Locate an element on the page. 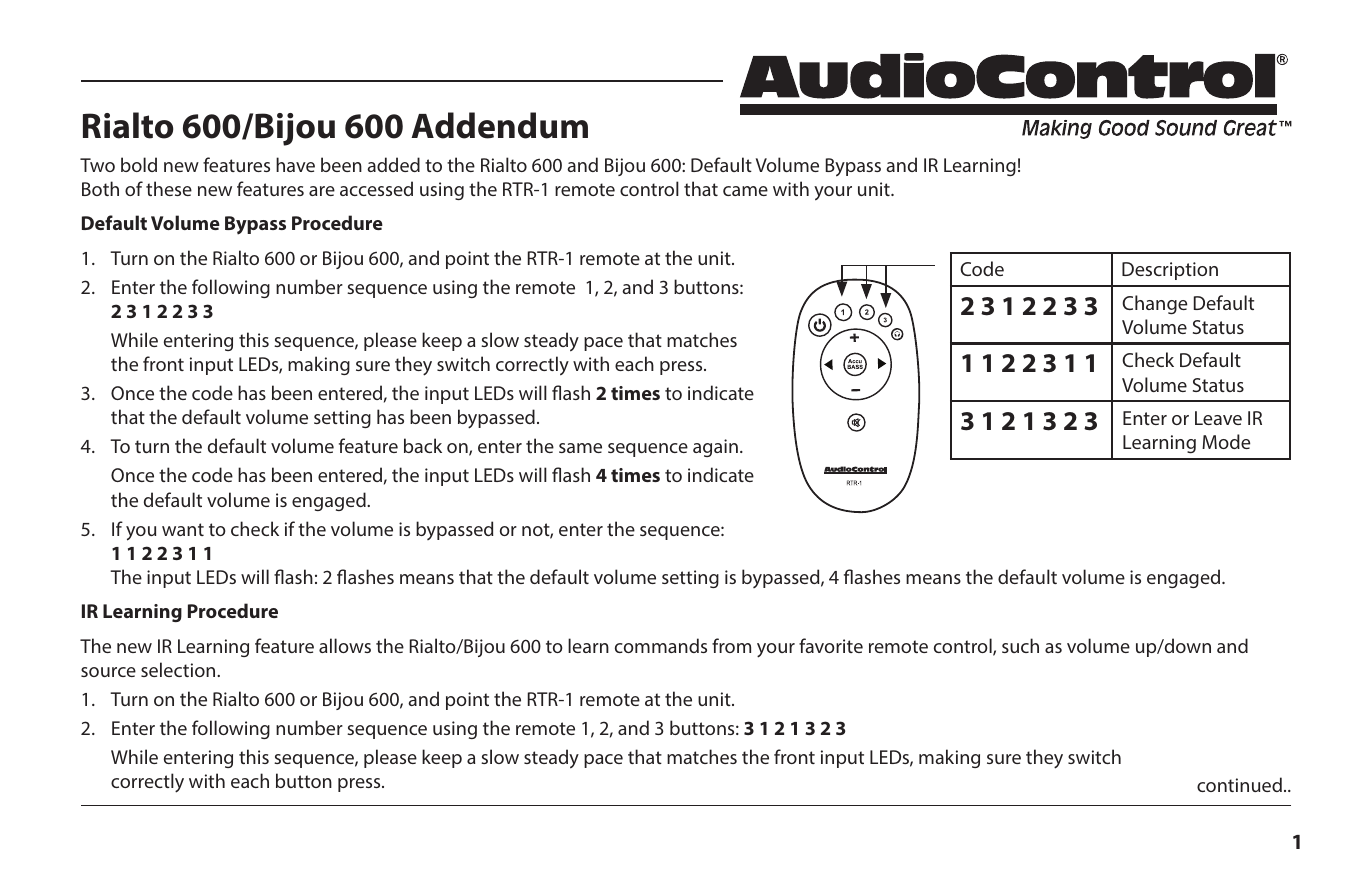 The height and width of the document is (887, 1372). Mode is located at coordinates (1226, 441).
